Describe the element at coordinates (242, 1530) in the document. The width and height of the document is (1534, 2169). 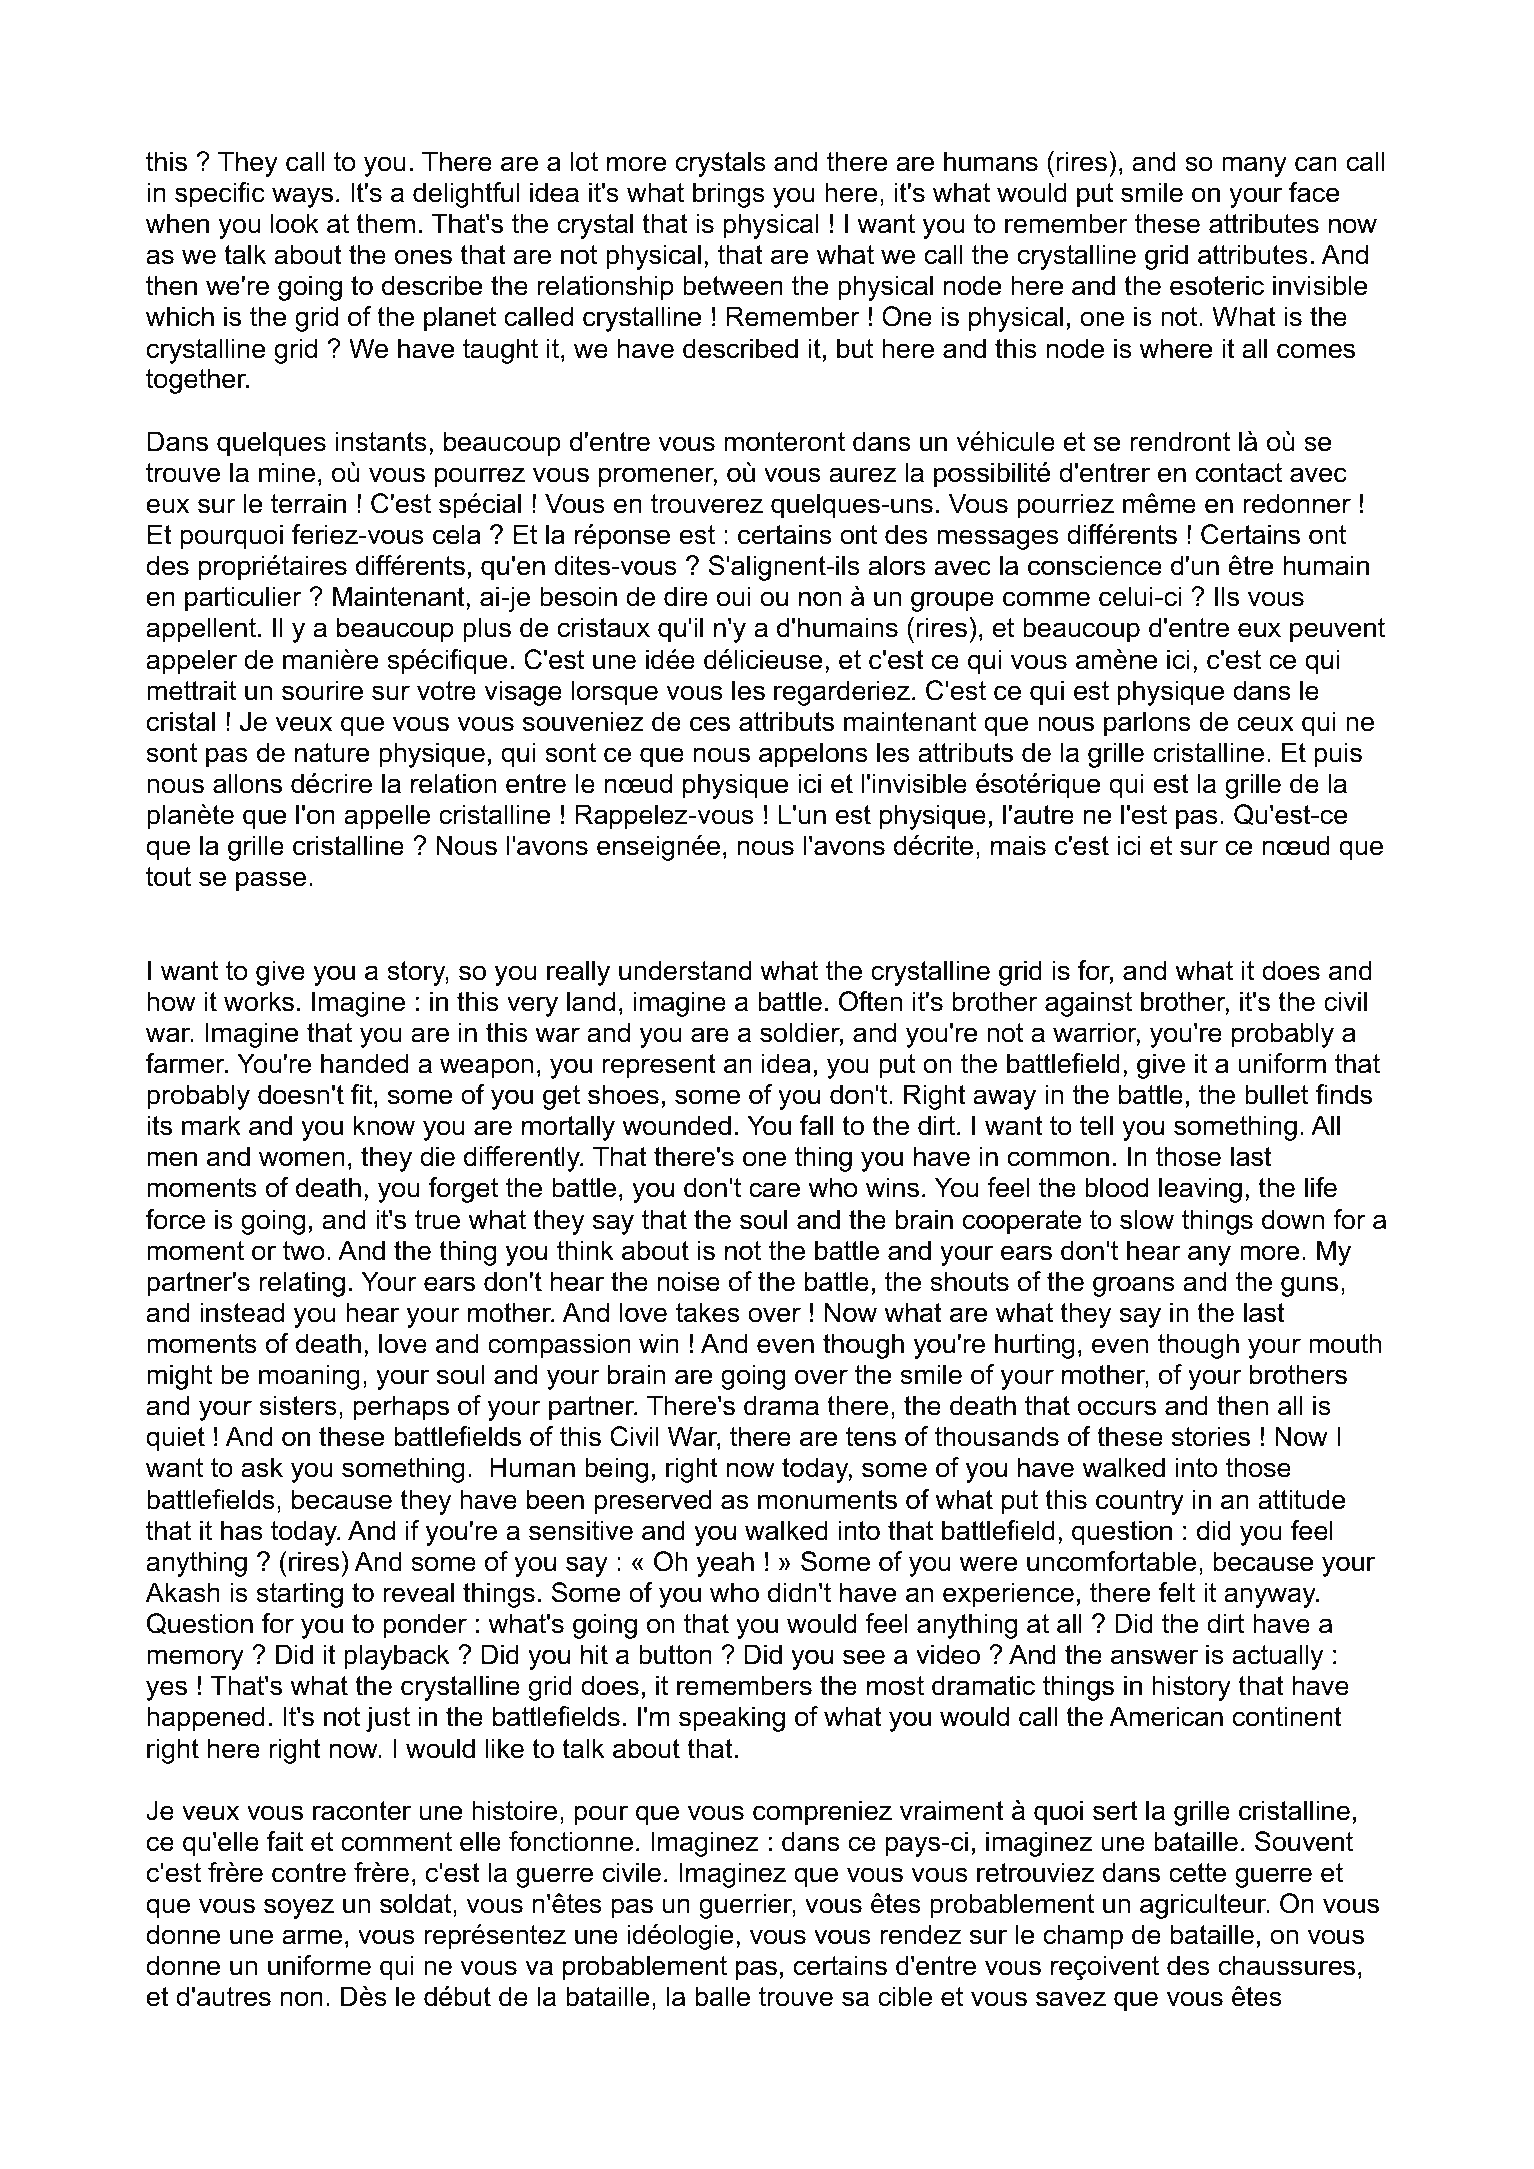
I see `has` at that location.
